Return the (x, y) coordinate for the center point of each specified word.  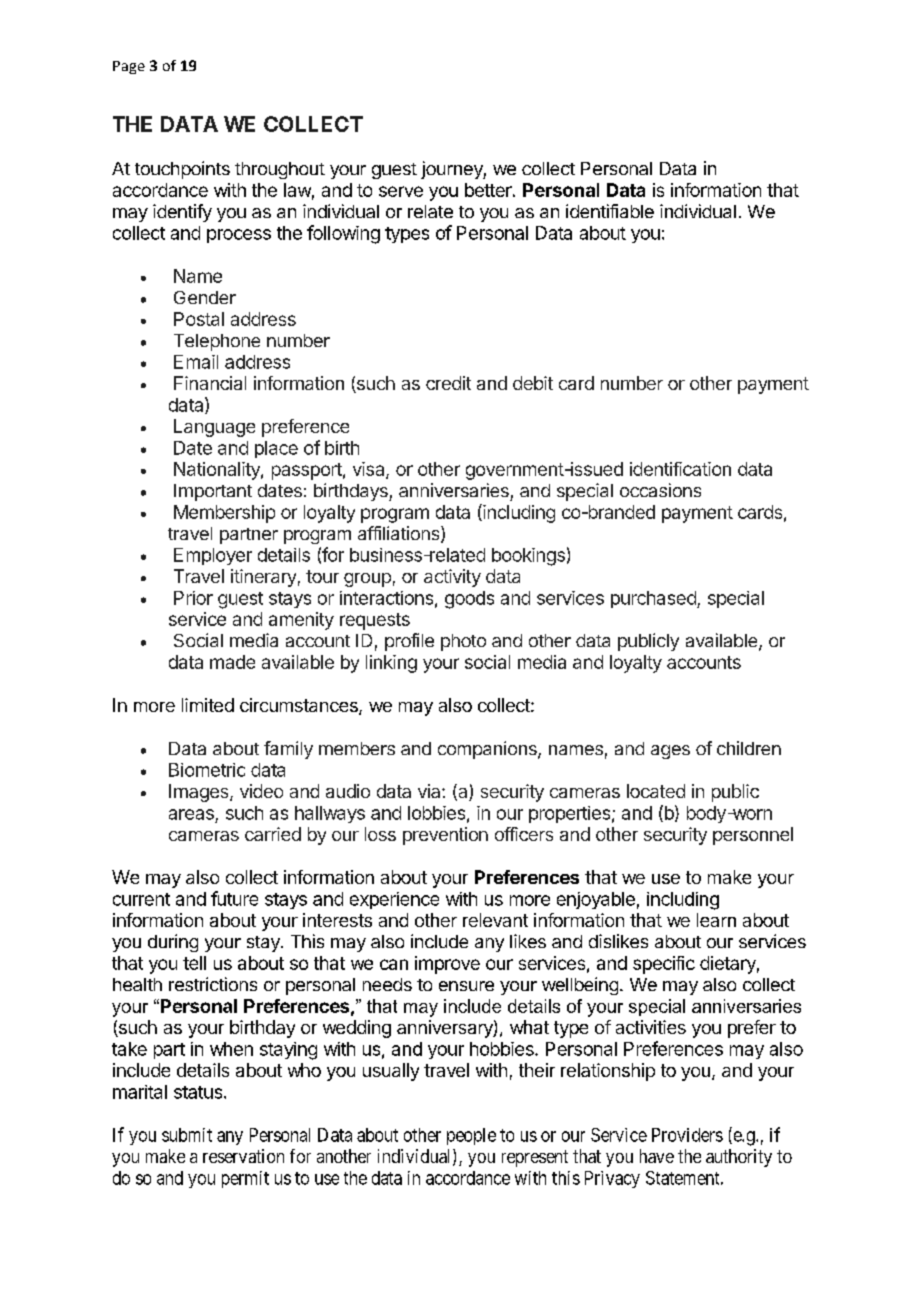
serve (401, 191)
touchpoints (182, 170)
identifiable (610, 211)
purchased (654, 599)
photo (463, 642)
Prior (193, 598)
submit (187, 1135)
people (471, 1136)
